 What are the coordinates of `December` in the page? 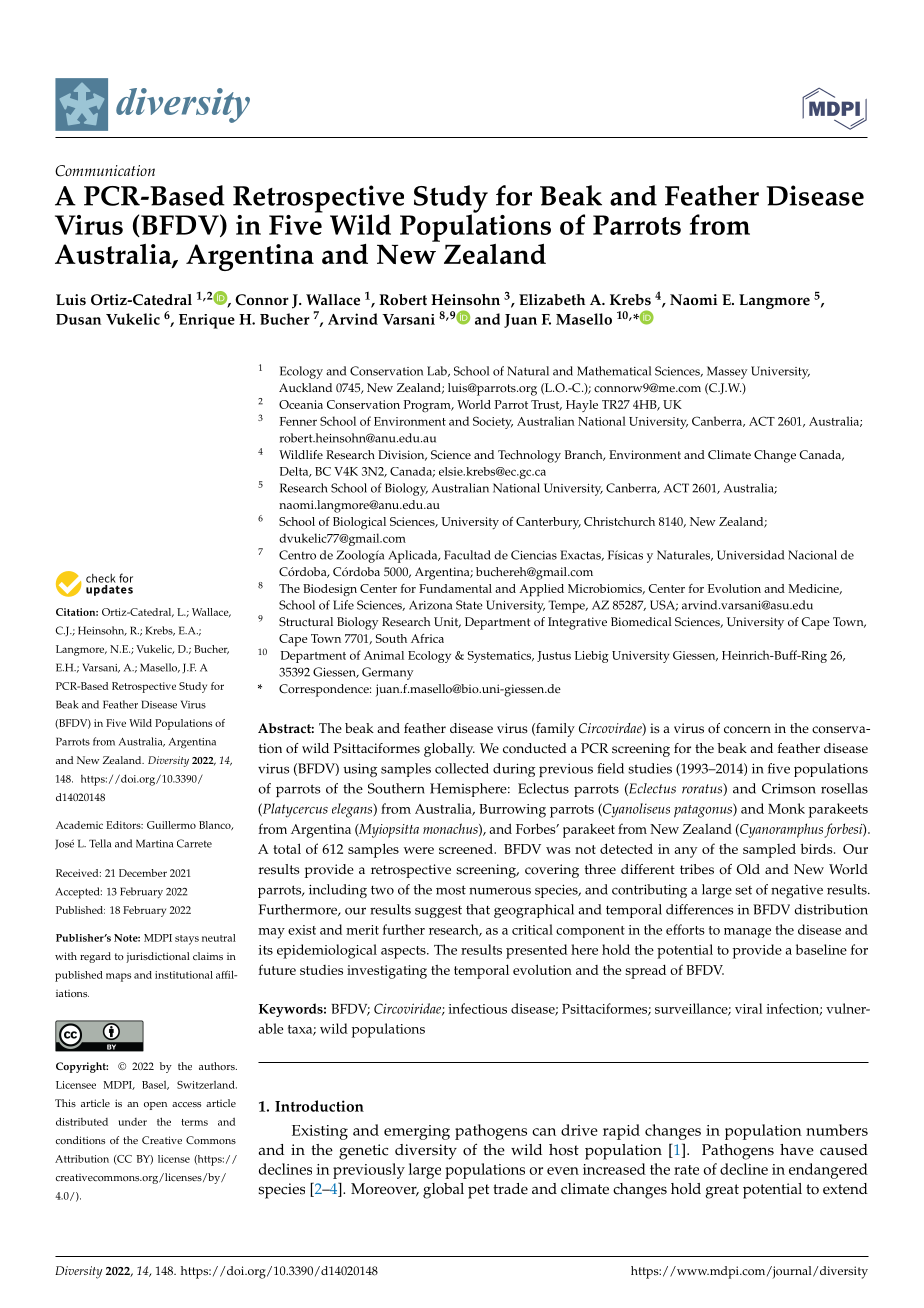 It's located at (143, 873).
